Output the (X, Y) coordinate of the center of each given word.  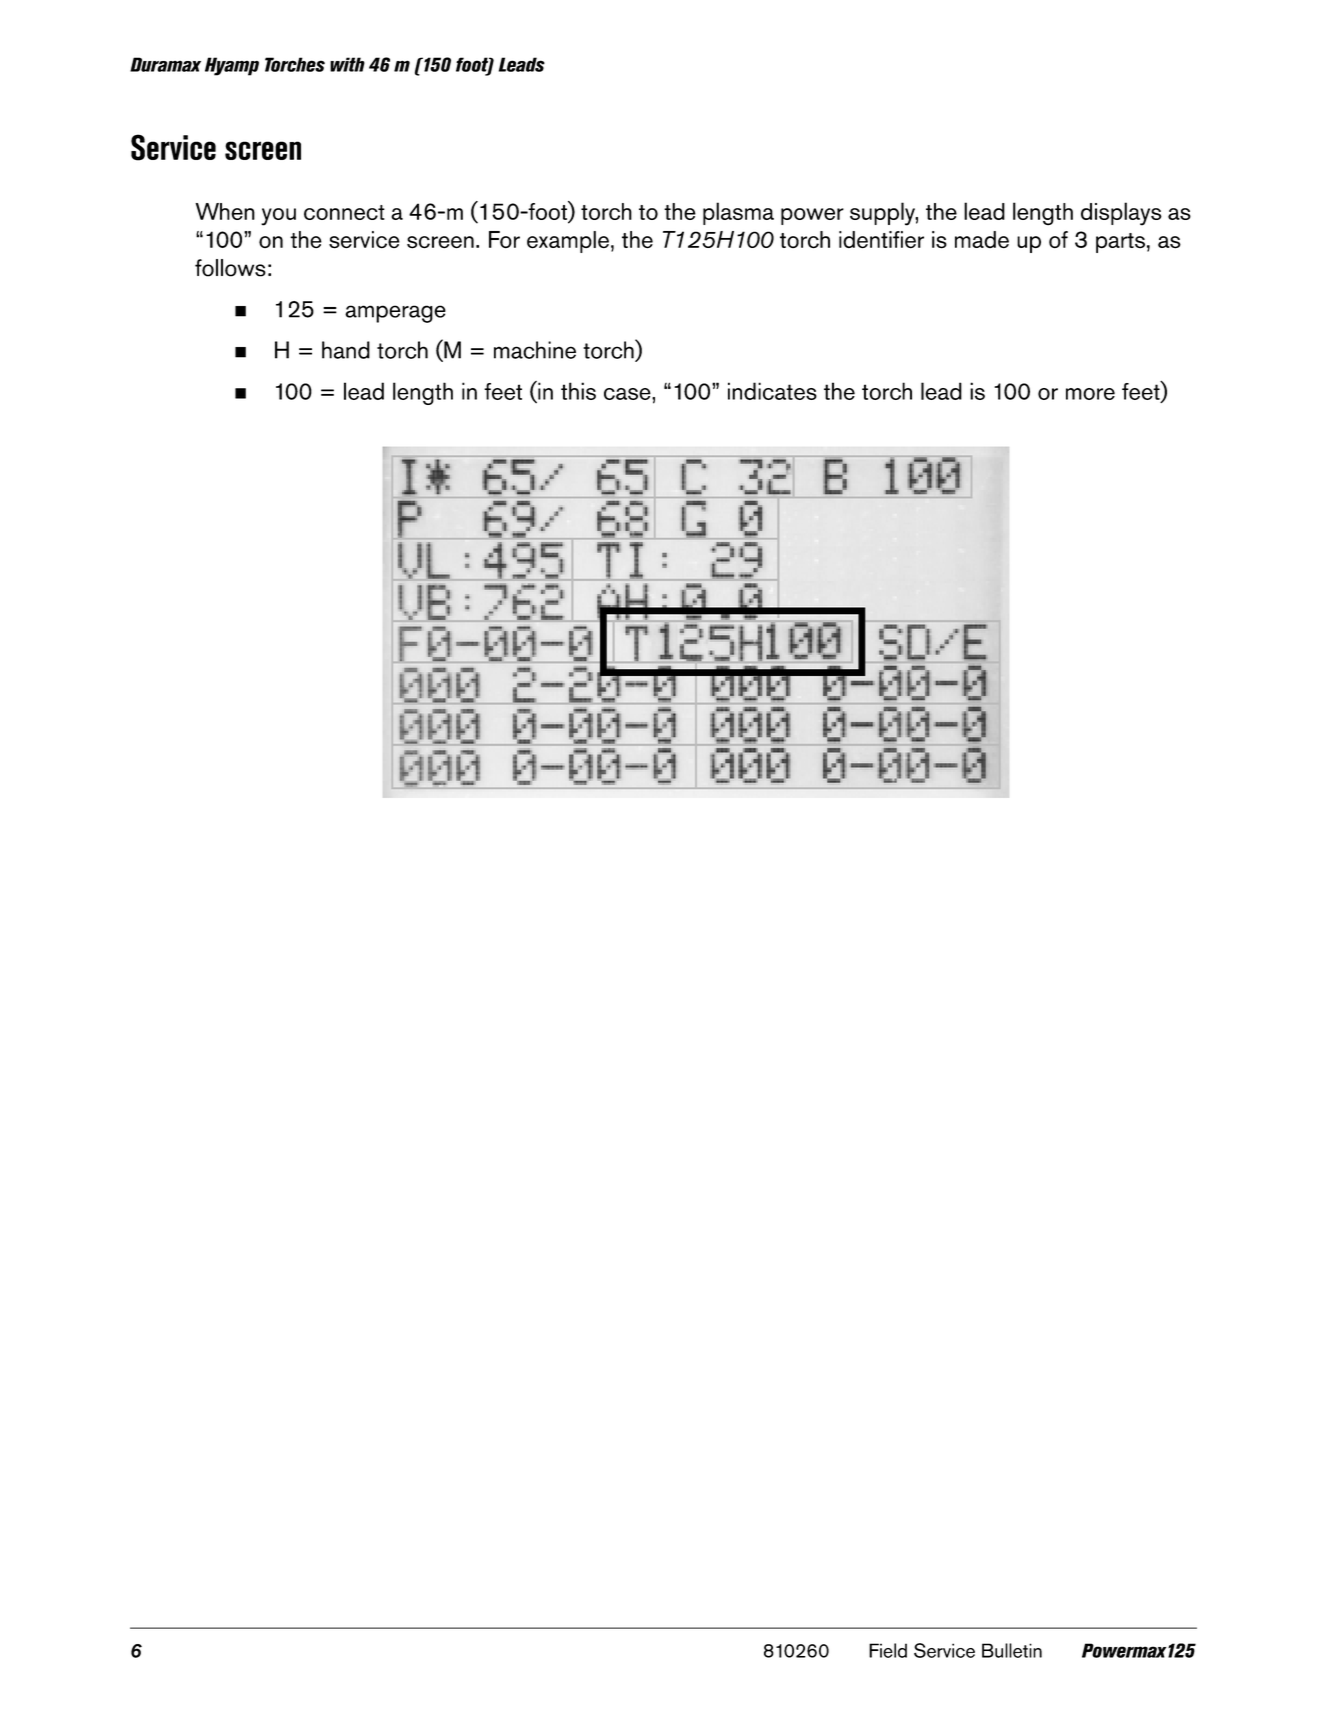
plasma (738, 213)
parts (1120, 243)
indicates (772, 391)
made (982, 240)
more (1090, 394)
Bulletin (1012, 1650)
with (347, 64)
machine (535, 350)
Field (888, 1650)
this (578, 391)
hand (346, 350)
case (628, 394)
